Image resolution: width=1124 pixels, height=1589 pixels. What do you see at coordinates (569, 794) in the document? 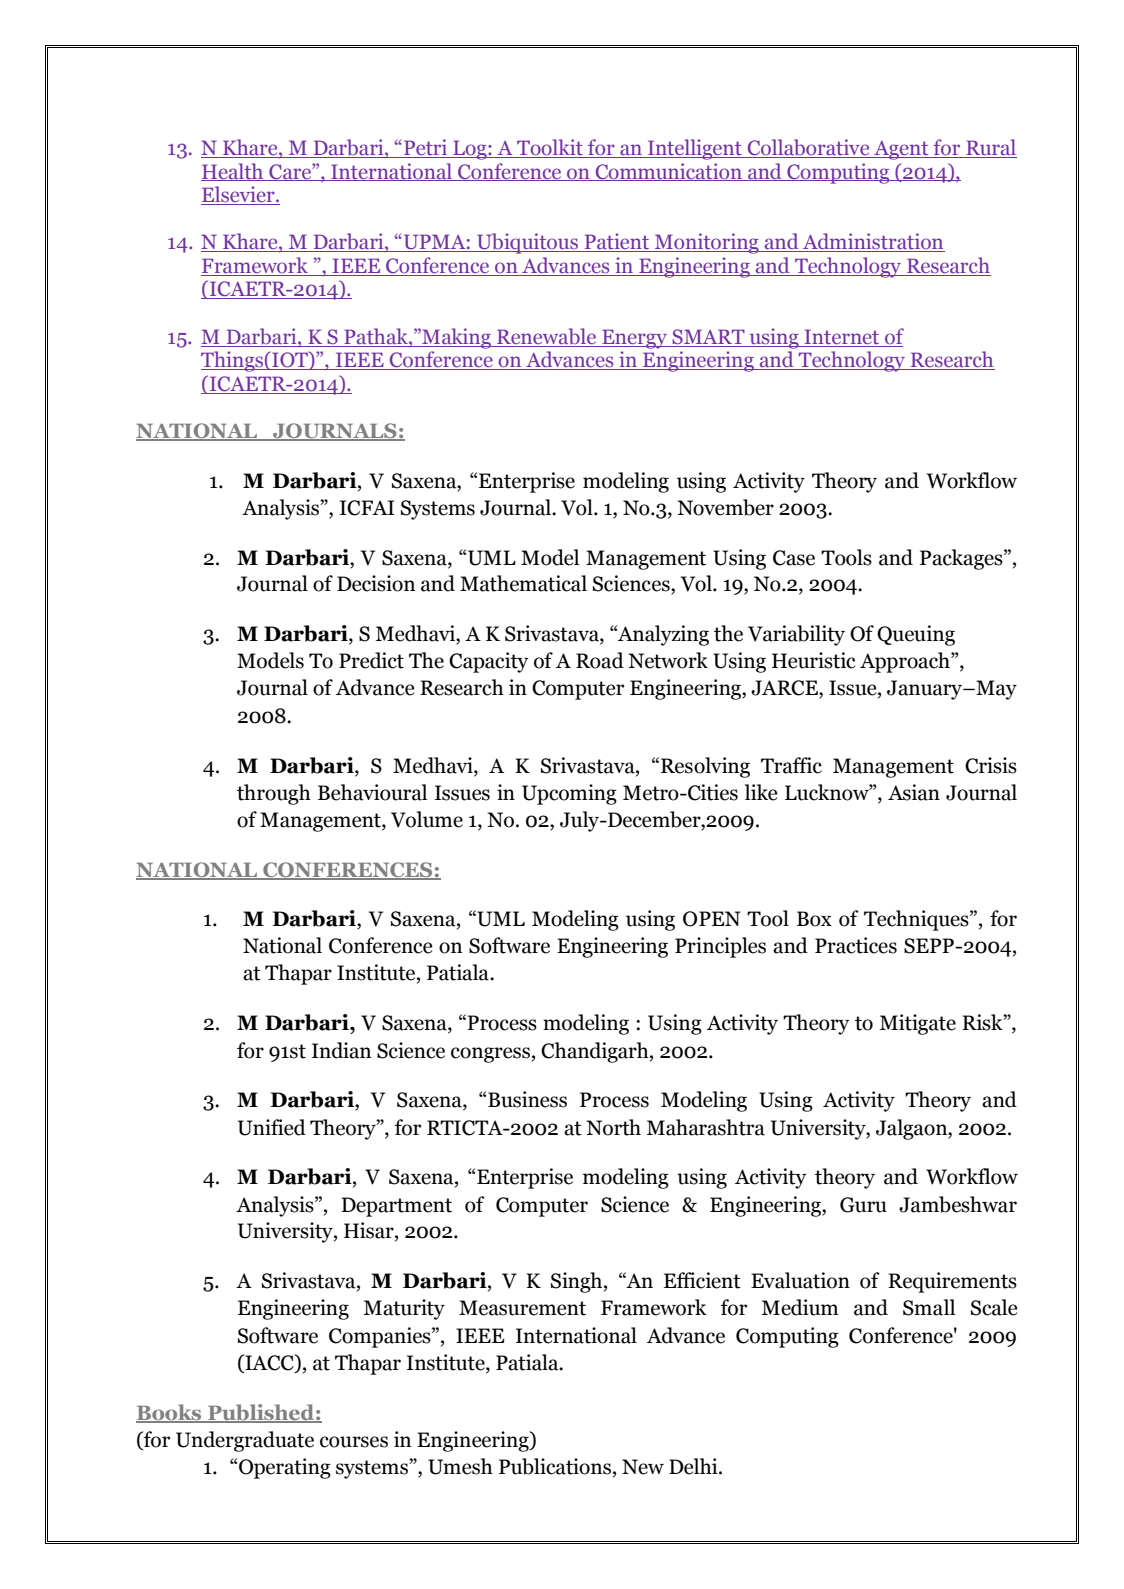
I see `Upcoming` at bounding box center [569, 794].
